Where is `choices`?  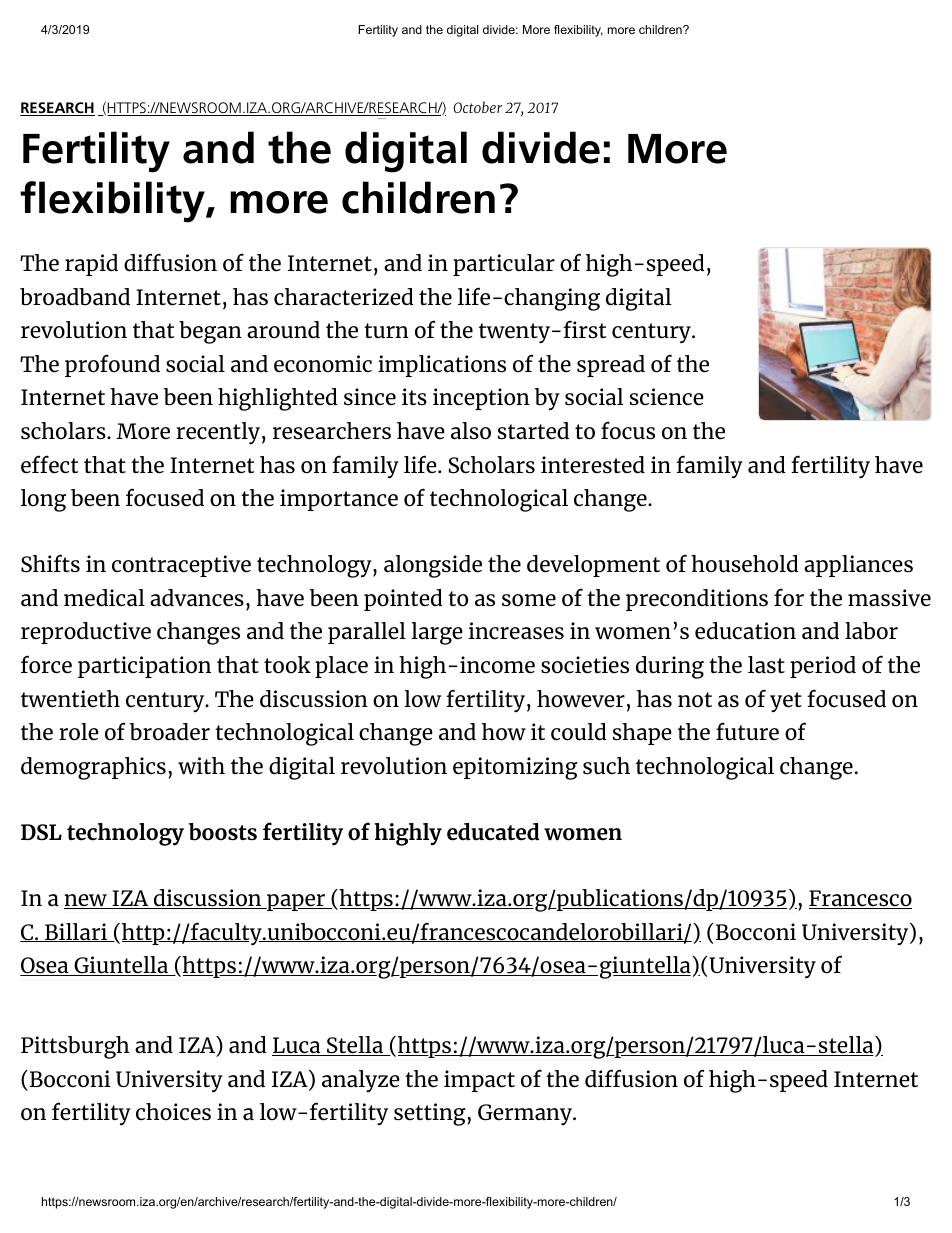 choices is located at coordinates (173, 1112).
